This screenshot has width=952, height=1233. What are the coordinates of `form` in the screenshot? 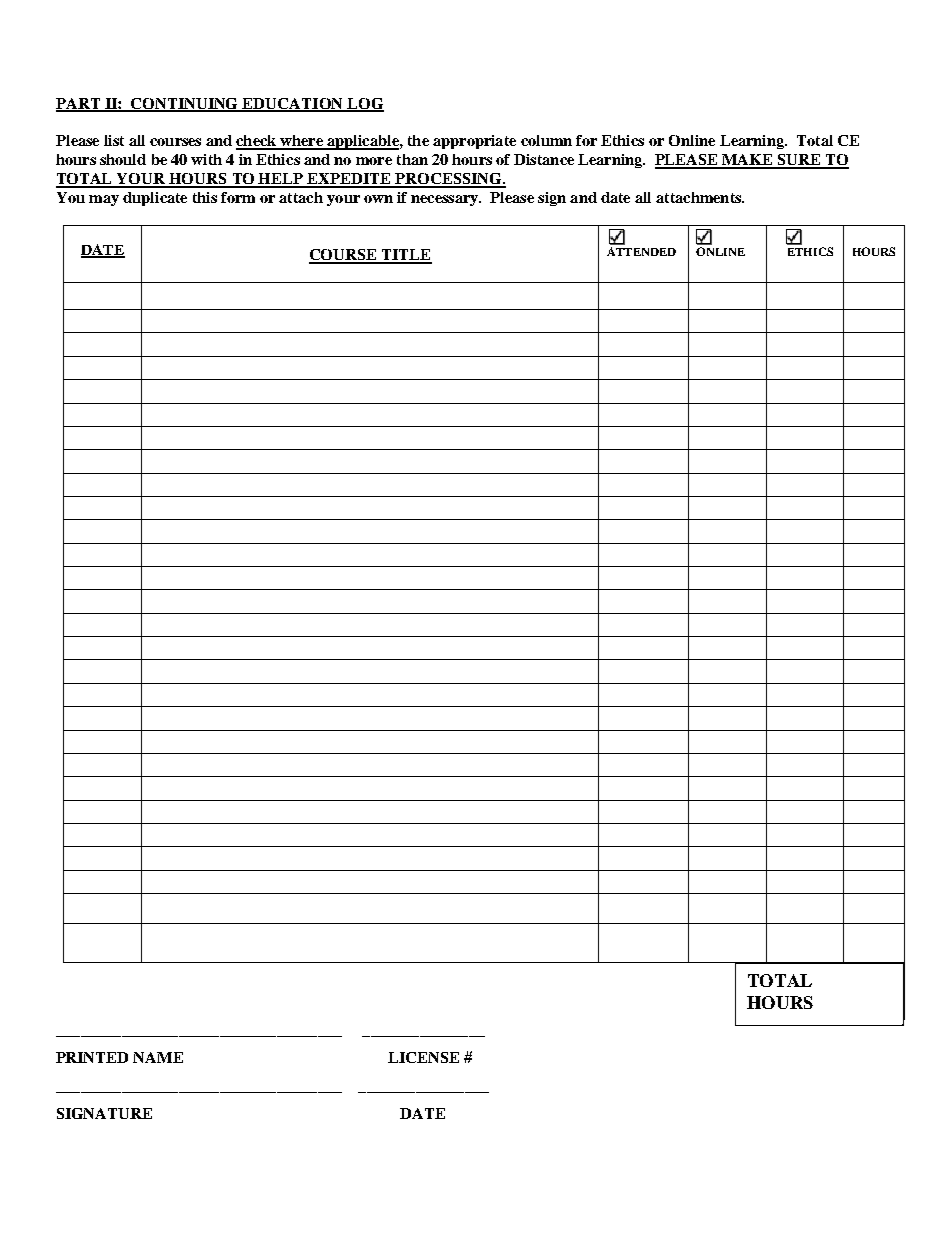 It's located at (238, 197).
